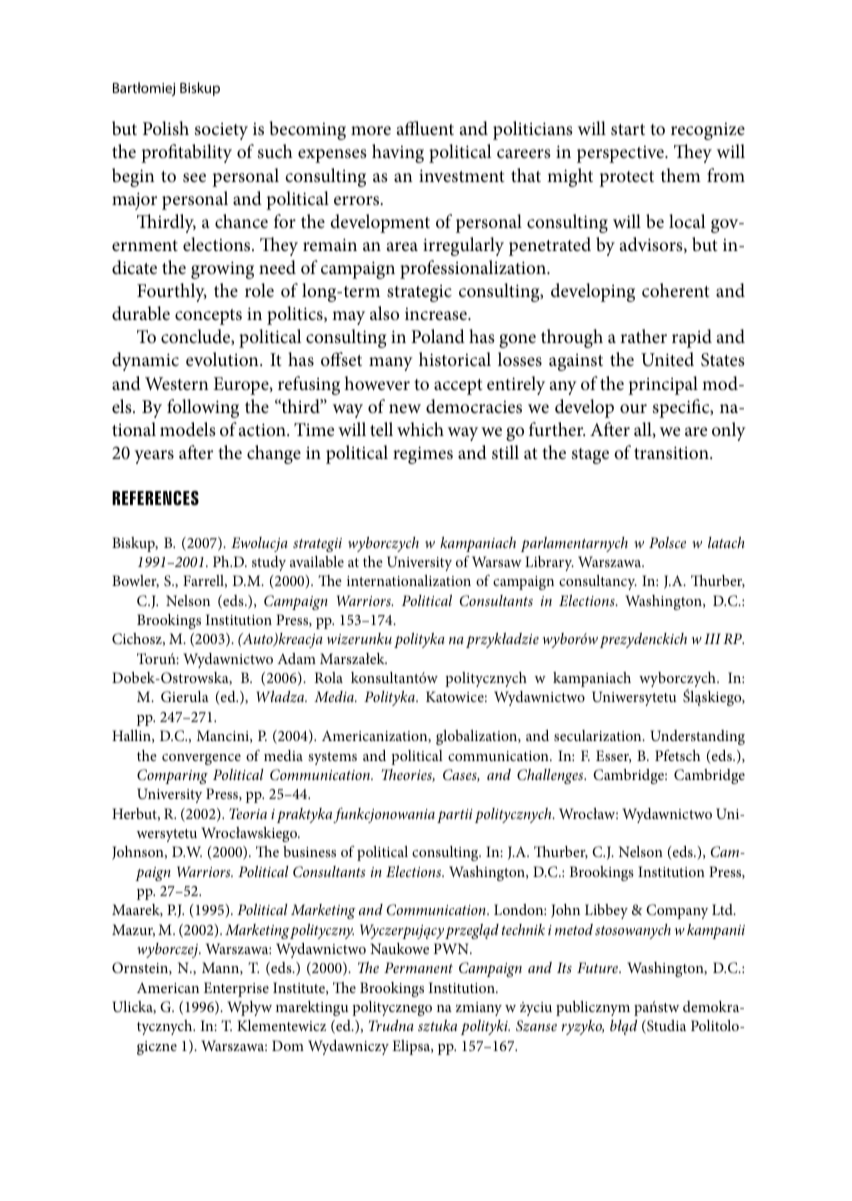  What do you see at coordinates (194, 177) in the page?
I see `see` at bounding box center [194, 177].
